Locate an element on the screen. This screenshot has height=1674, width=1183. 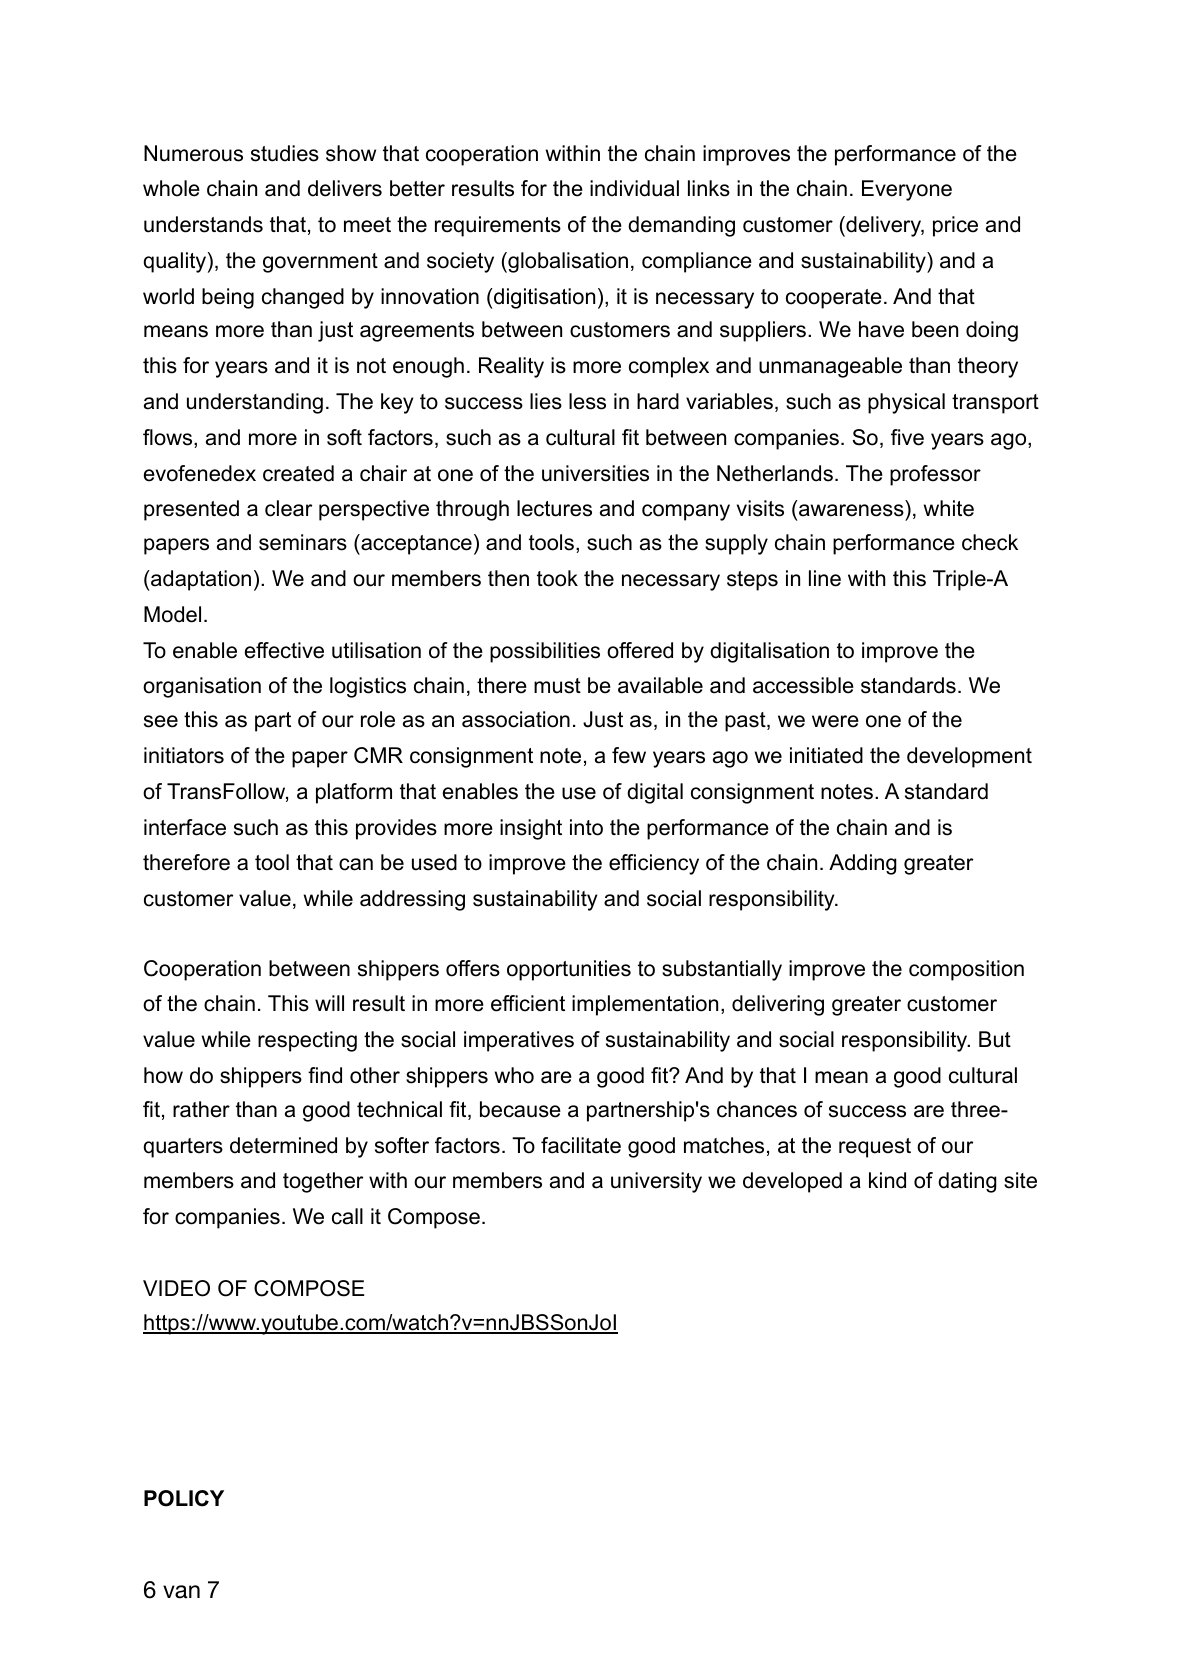
Everyone is located at coordinates (907, 190).
